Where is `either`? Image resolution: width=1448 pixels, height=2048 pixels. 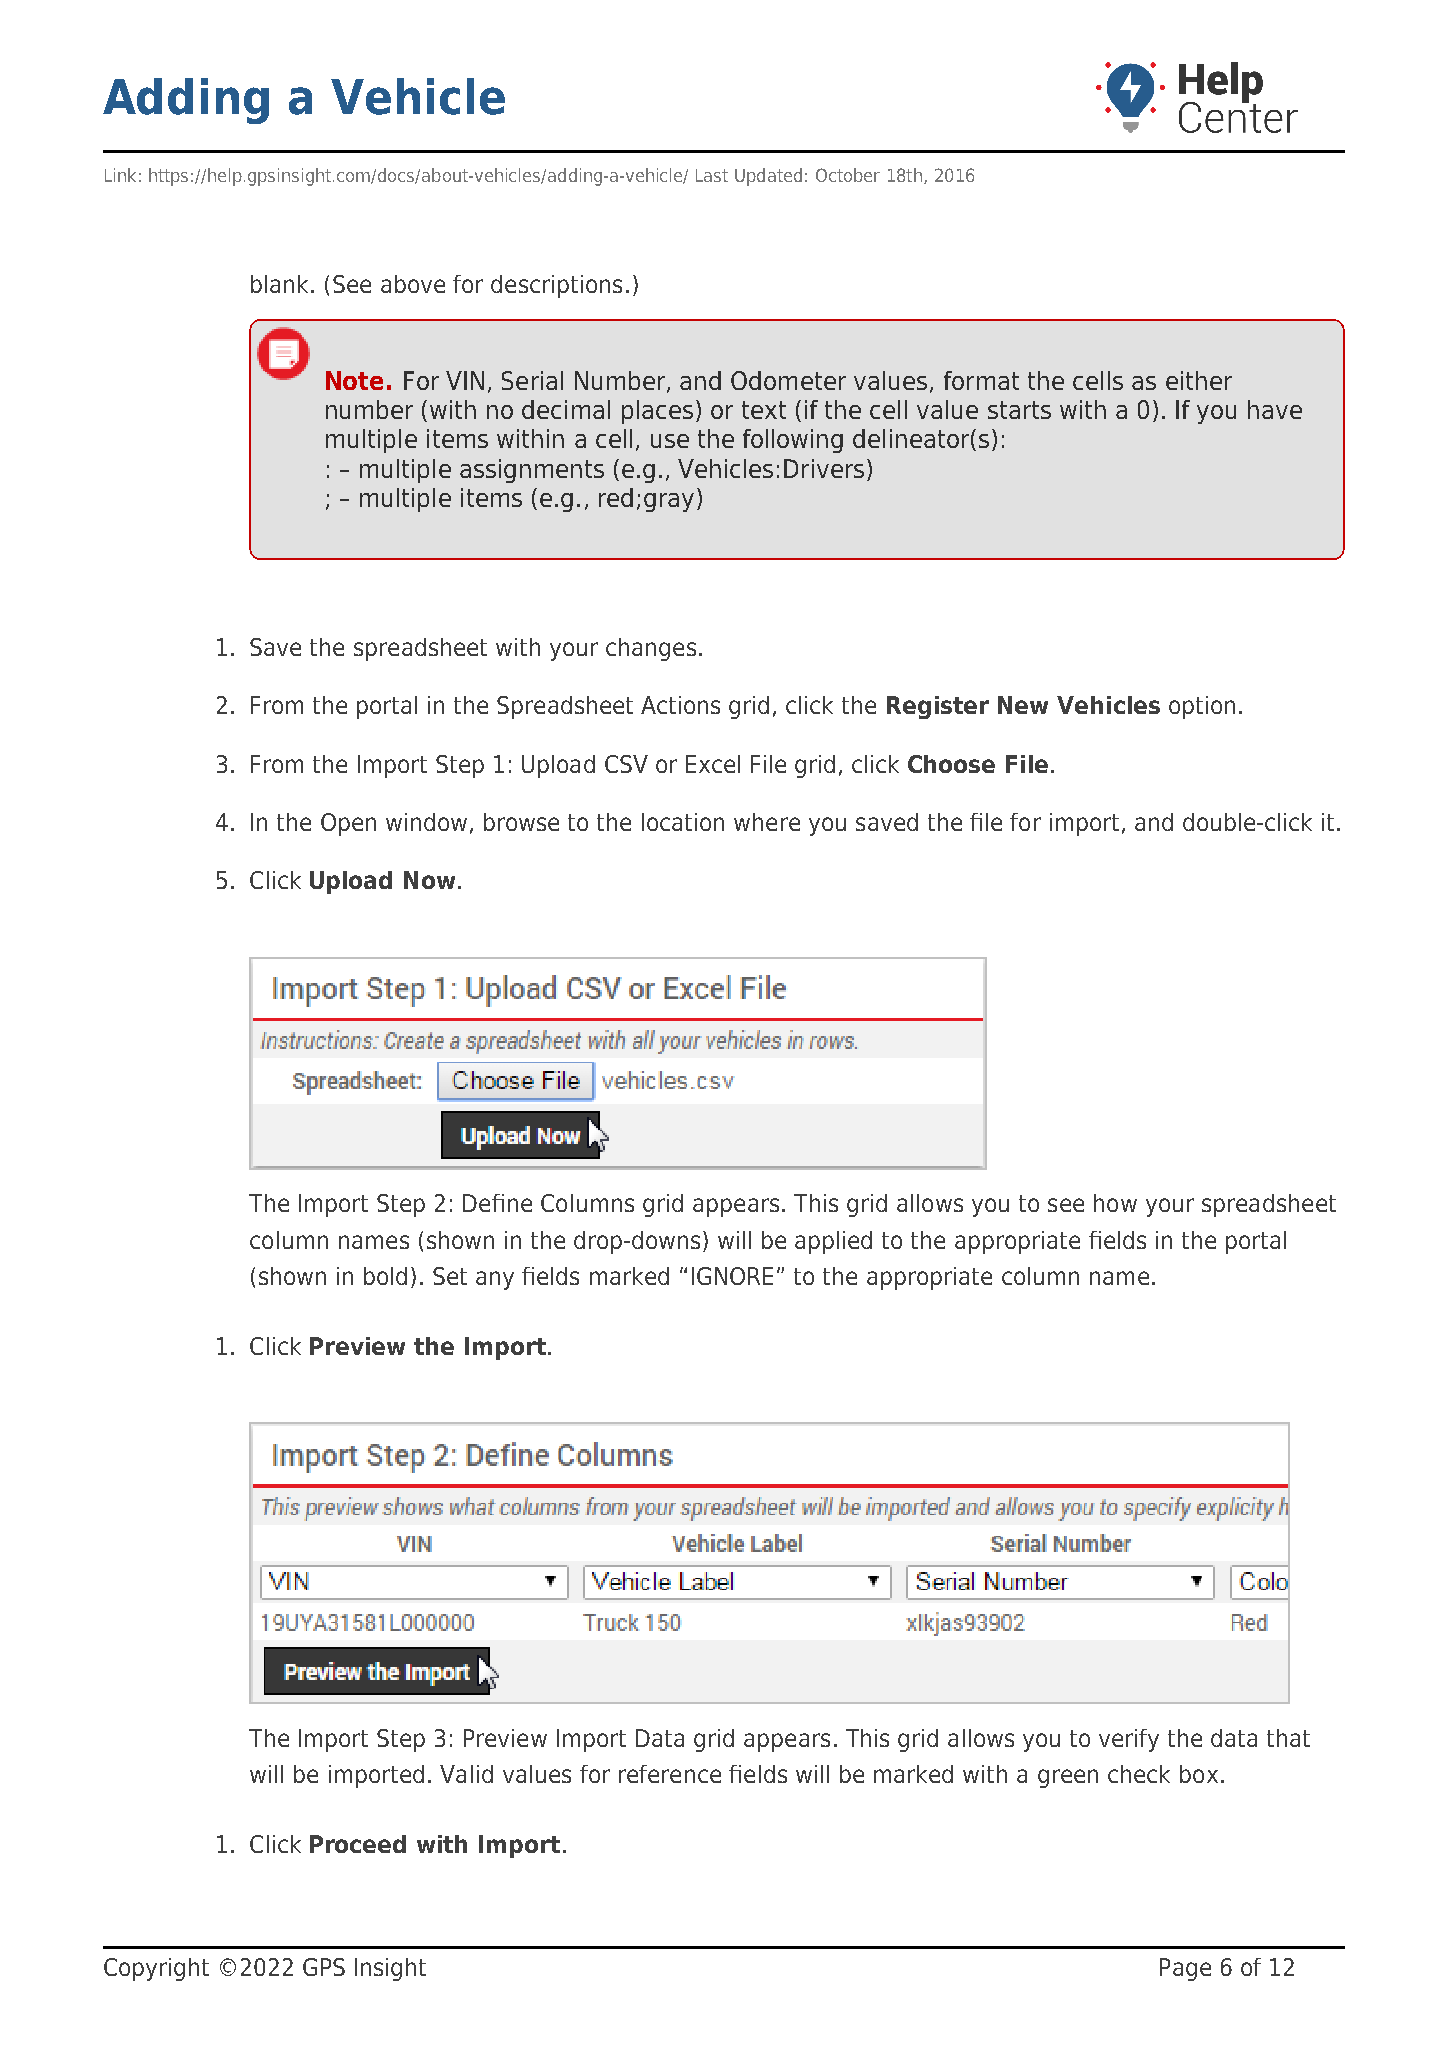 either is located at coordinates (1199, 380).
